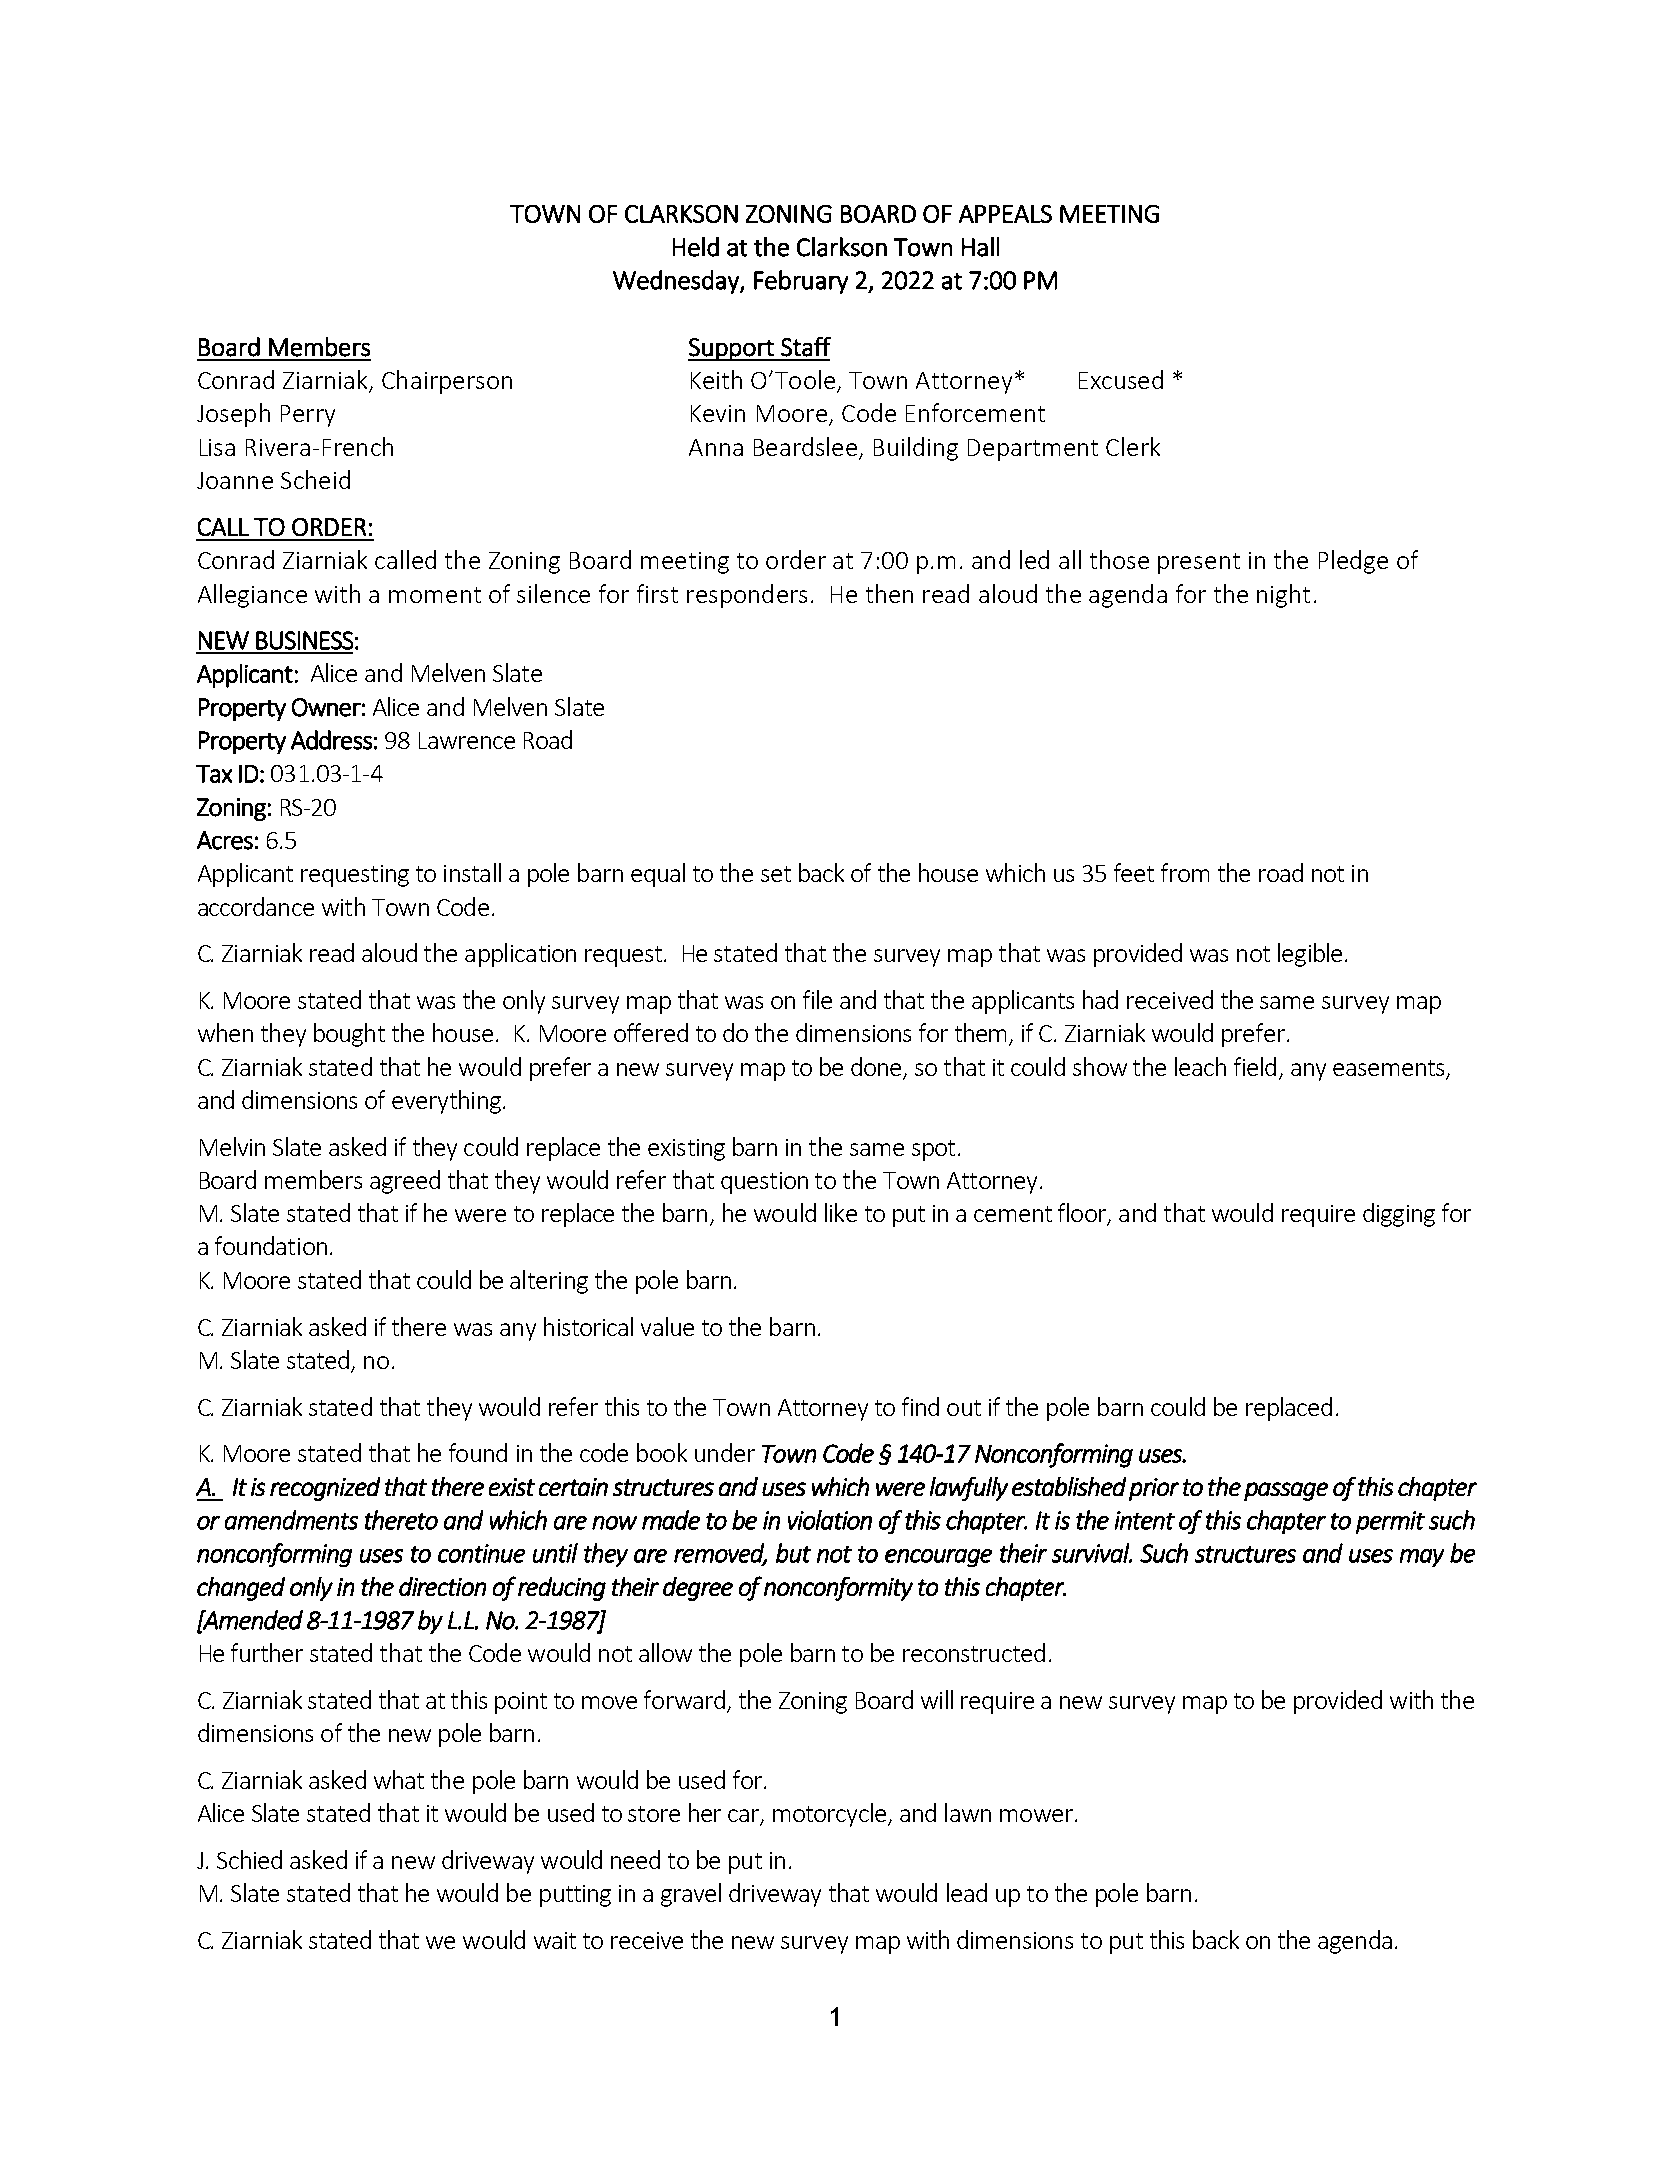 This screenshot has width=1671, height=2162. What do you see at coordinates (1255, 1066) in the screenshot?
I see `field` at bounding box center [1255, 1066].
